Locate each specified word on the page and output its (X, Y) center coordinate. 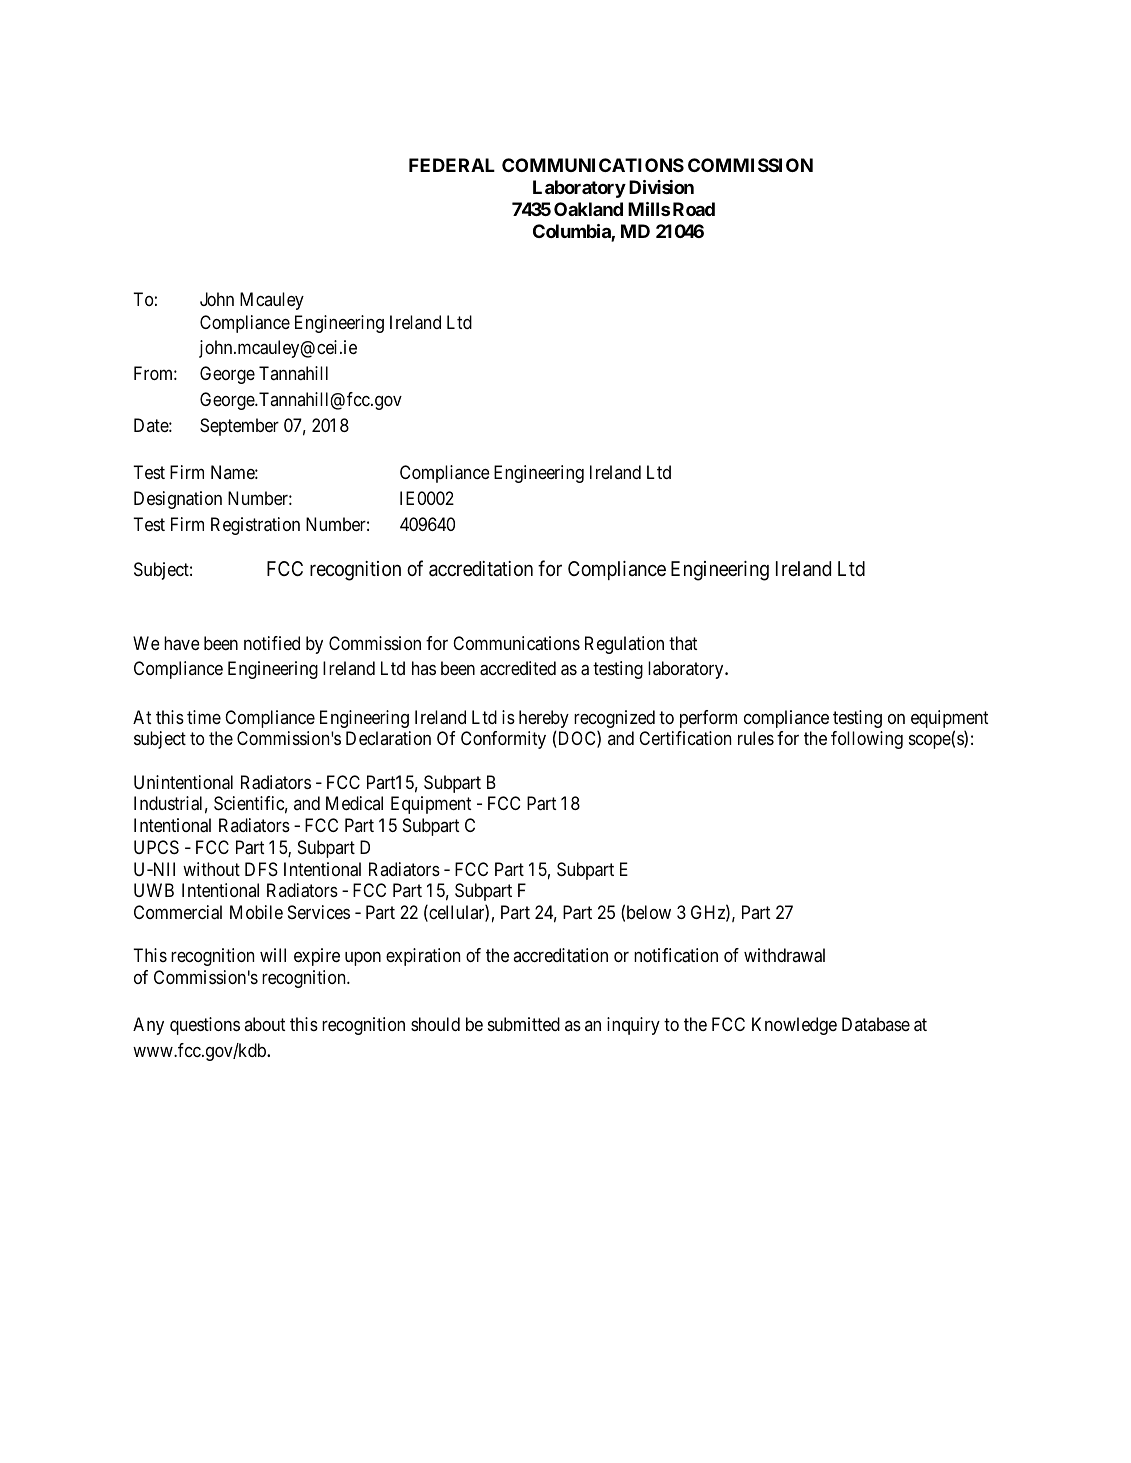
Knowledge (794, 1026)
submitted (524, 1024)
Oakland (588, 209)
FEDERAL (452, 165)
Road (694, 209)
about (264, 1024)
